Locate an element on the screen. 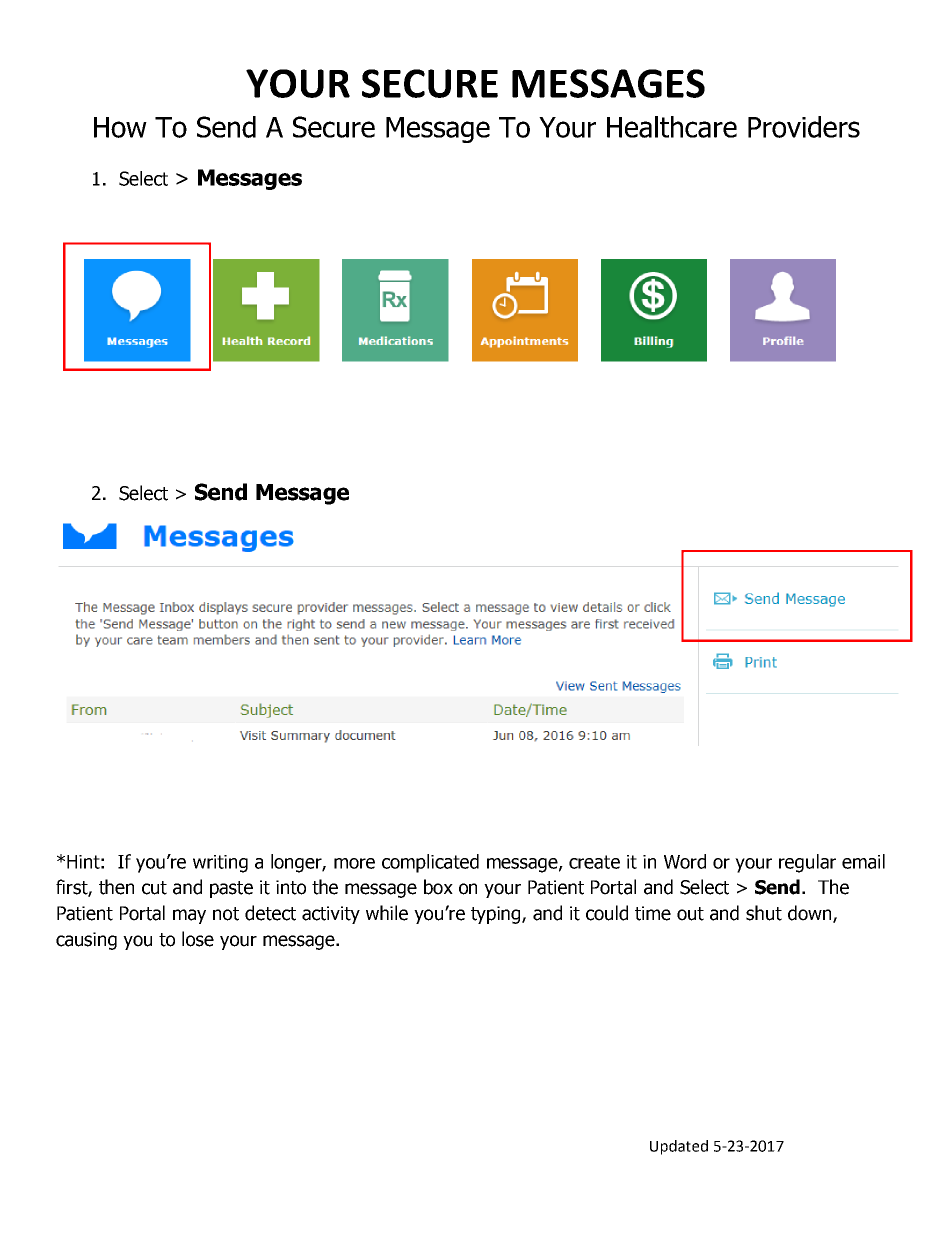 This screenshot has width=952, height=1233. Healthcare is located at coordinates (672, 127).
